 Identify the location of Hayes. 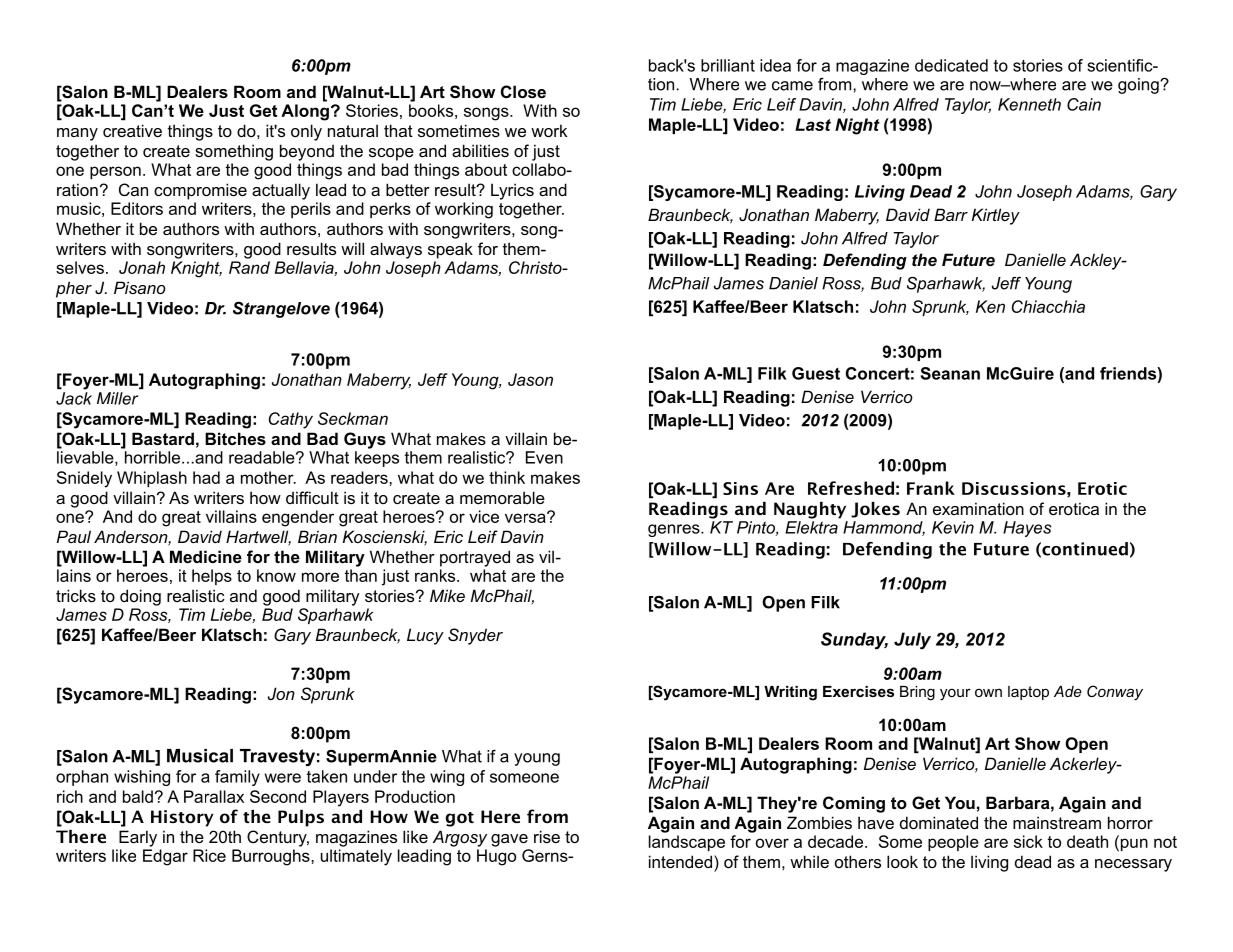
(1027, 529).
